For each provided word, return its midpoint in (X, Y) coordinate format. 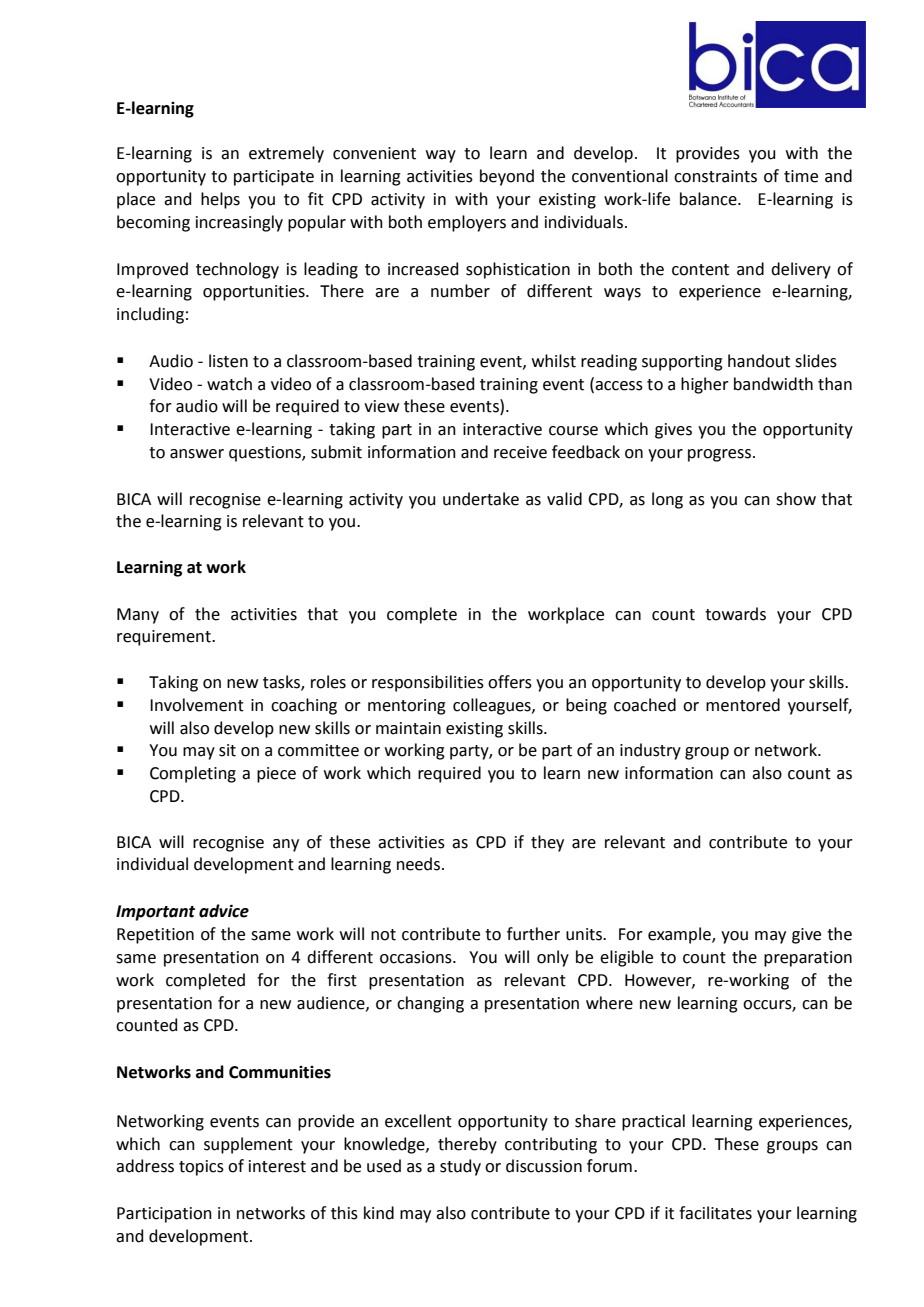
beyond (507, 177)
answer (197, 454)
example (680, 935)
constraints (715, 176)
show (796, 499)
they (547, 843)
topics (201, 1168)
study (460, 1167)
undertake (481, 499)
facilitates (715, 1213)
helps (220, 200)
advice (224, 911)
